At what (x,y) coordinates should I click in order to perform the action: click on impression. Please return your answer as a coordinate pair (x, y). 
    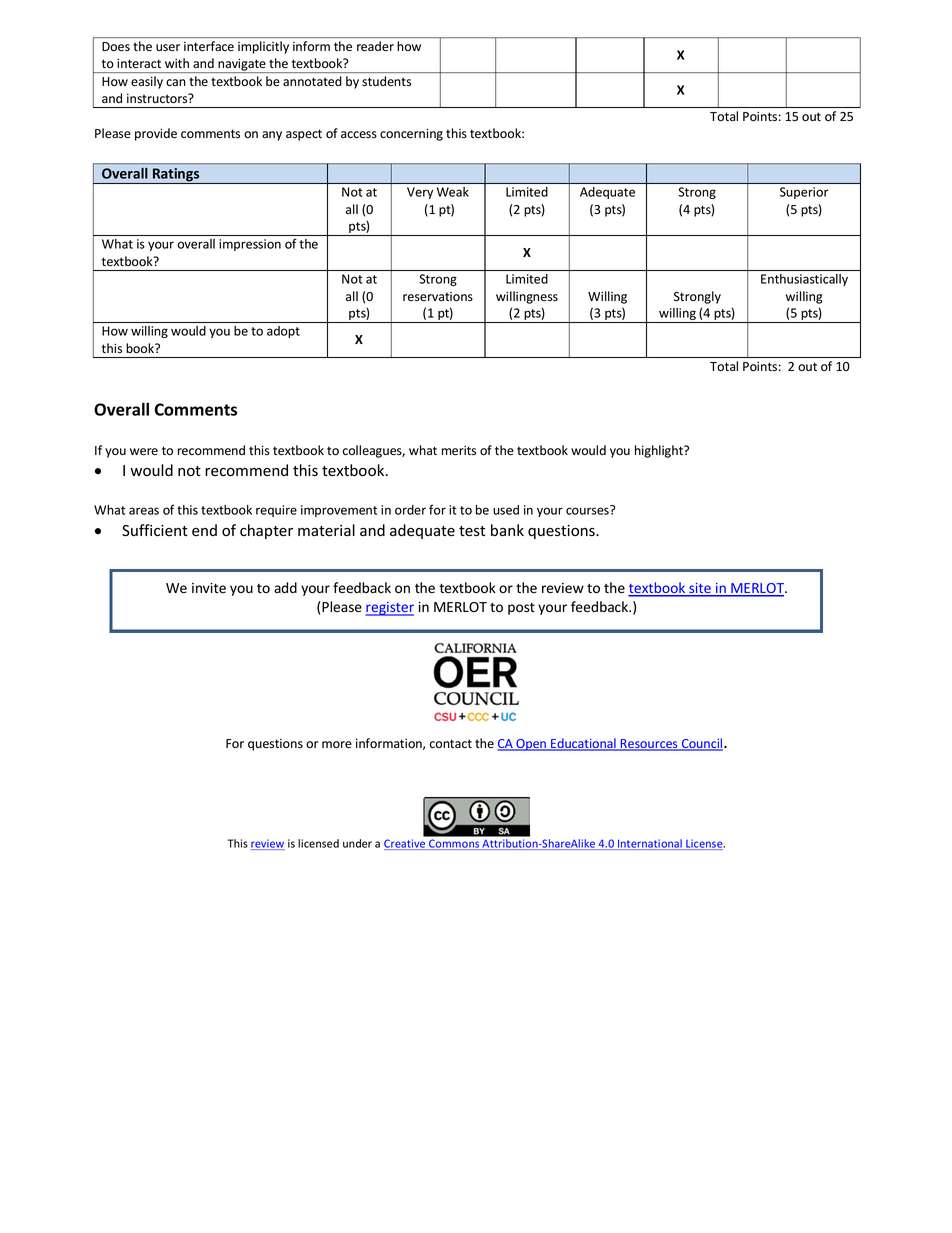
    Looking at the image, I should click on (250, 245).
